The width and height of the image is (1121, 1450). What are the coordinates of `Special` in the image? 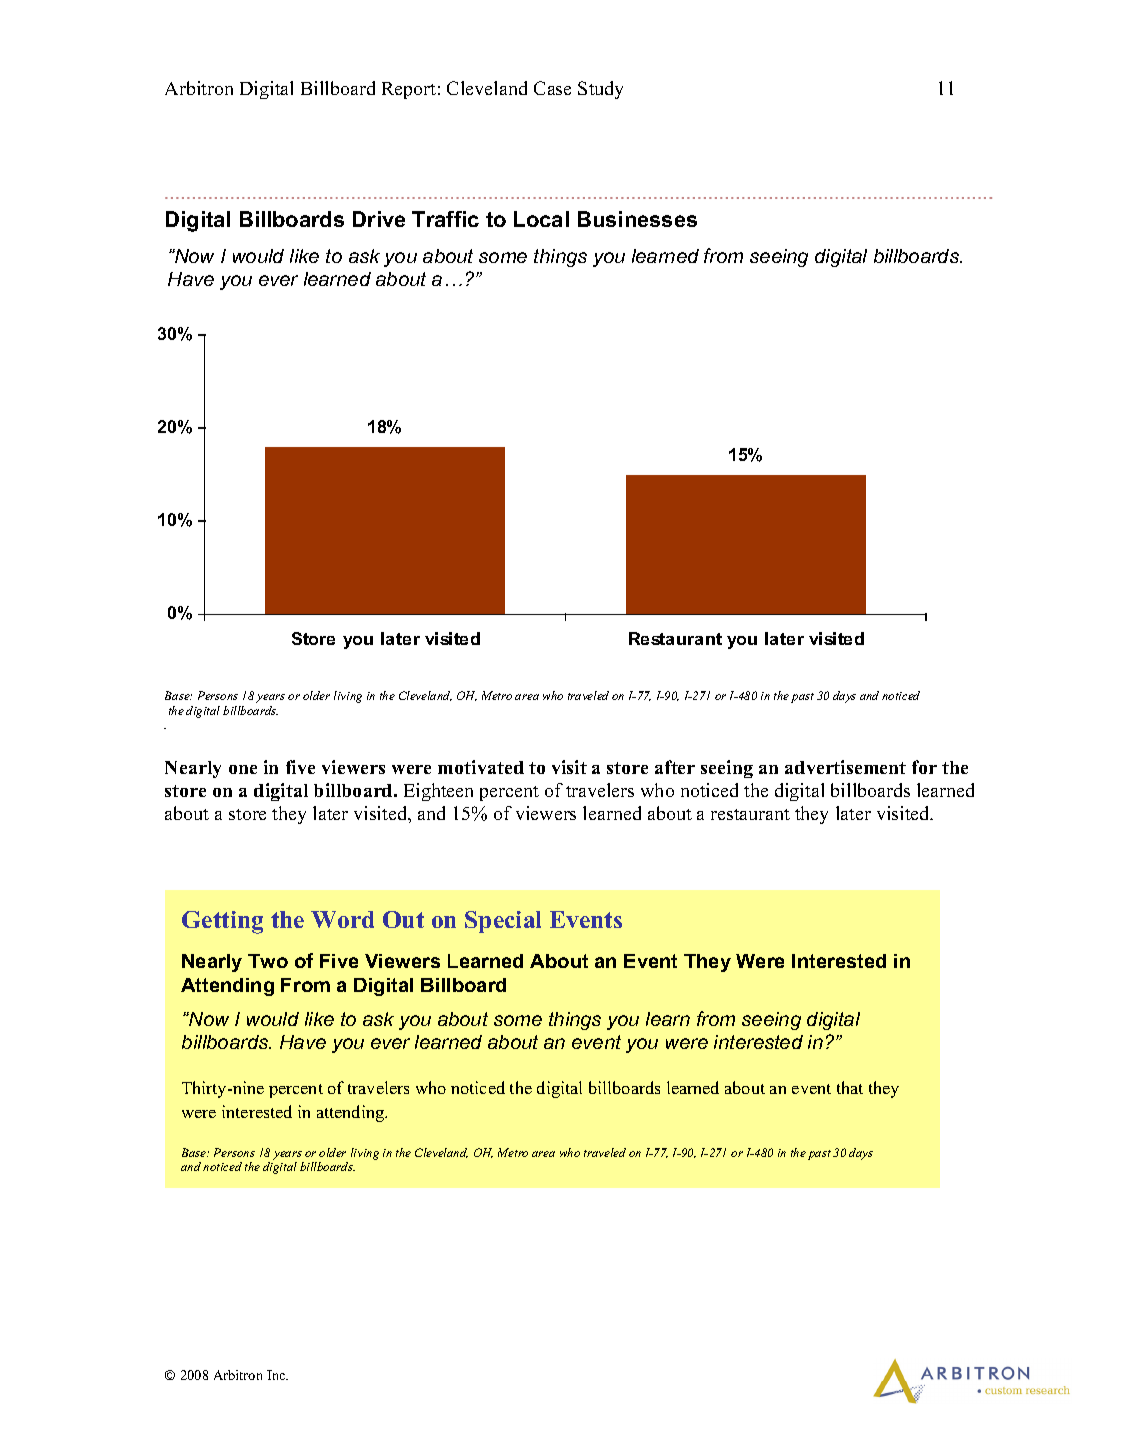 It's located at (503, 922).
